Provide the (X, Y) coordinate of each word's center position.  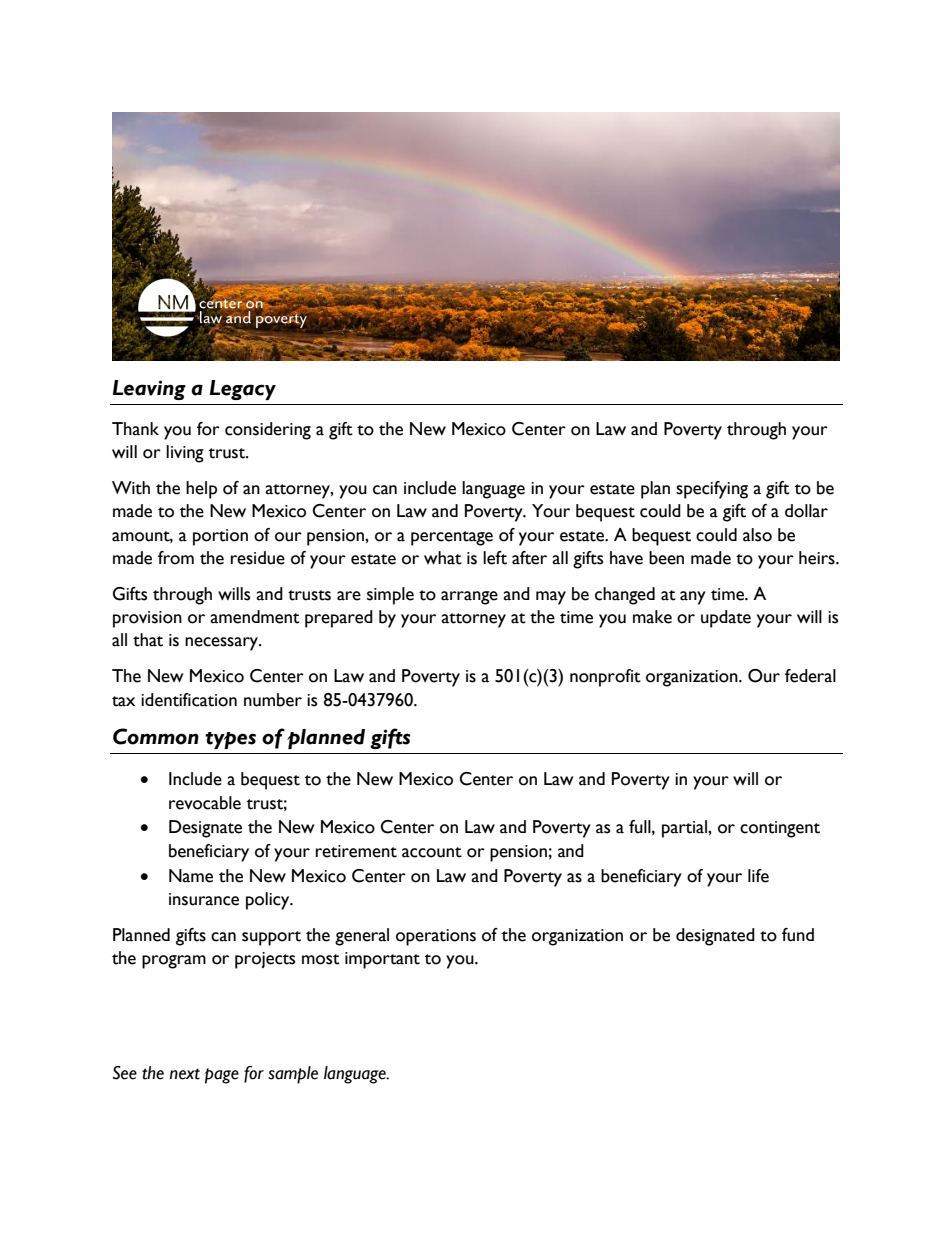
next (185, 1074)
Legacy (243, 390)
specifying (712, 490)
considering (268, 431)
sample (293, 1075)
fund (798, 935)
